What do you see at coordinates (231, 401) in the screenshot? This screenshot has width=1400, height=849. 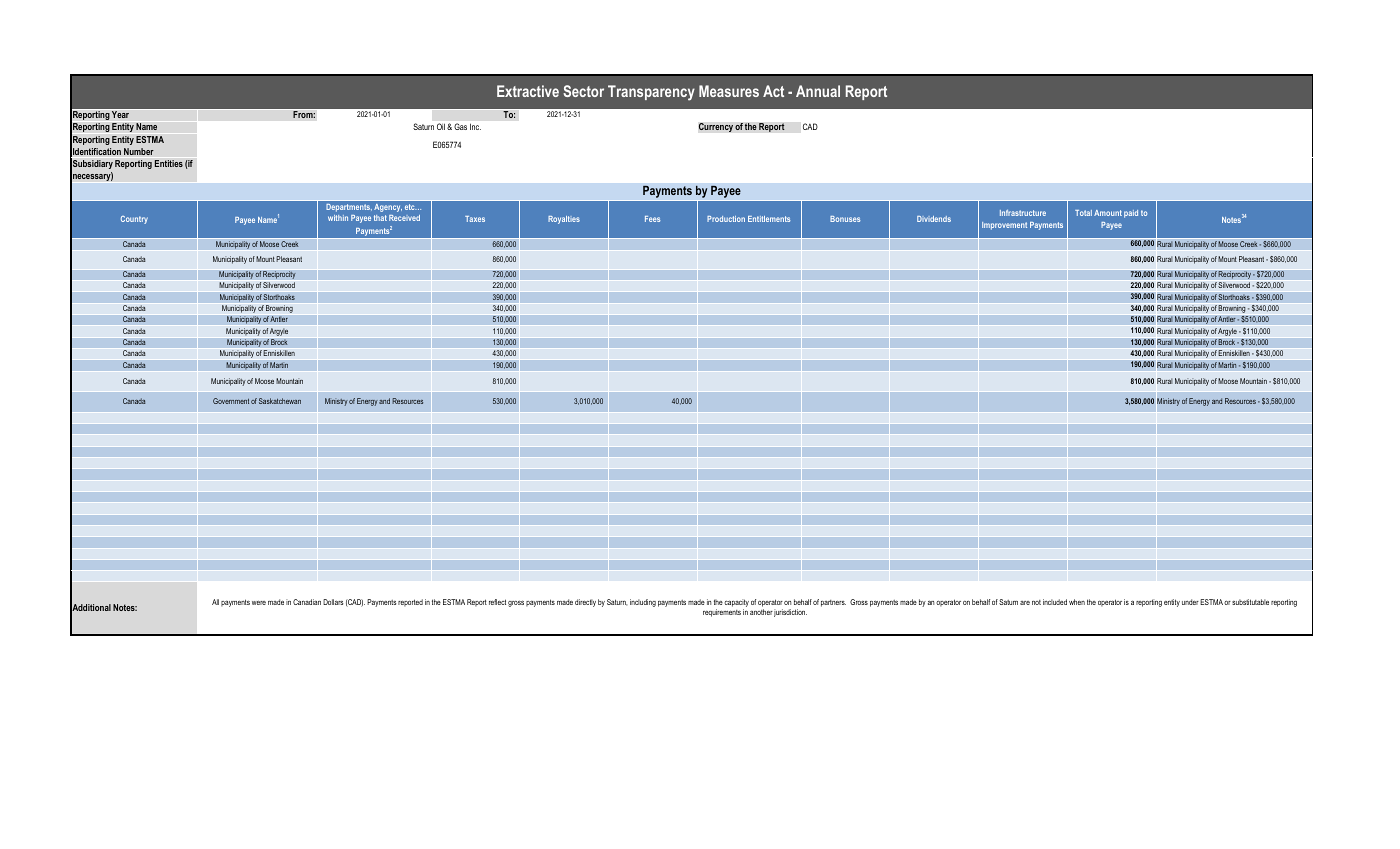 I see `Government` at bounding box center [231, 401].
